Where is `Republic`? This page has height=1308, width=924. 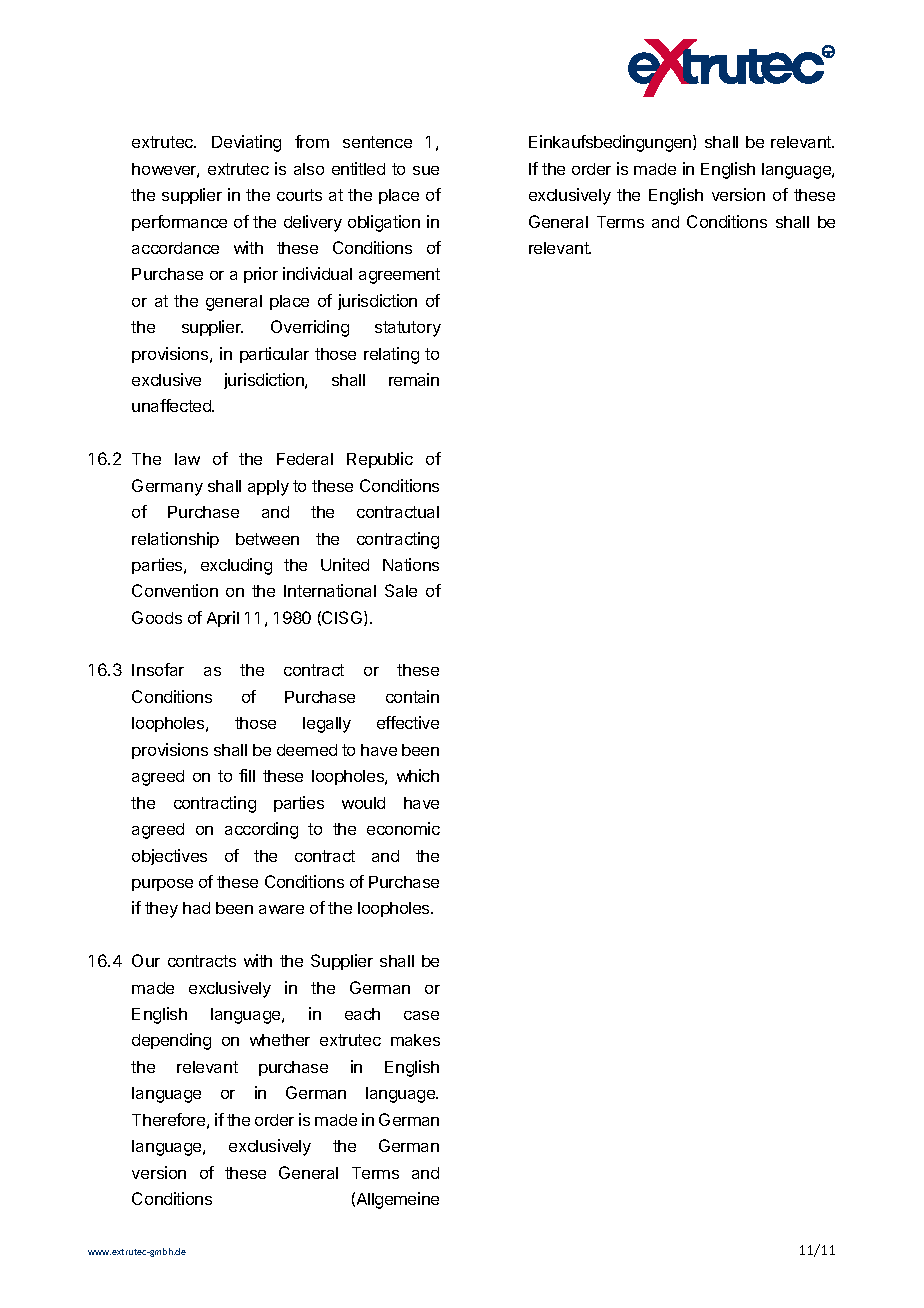 Republic is located at coordinates (380, 460).
